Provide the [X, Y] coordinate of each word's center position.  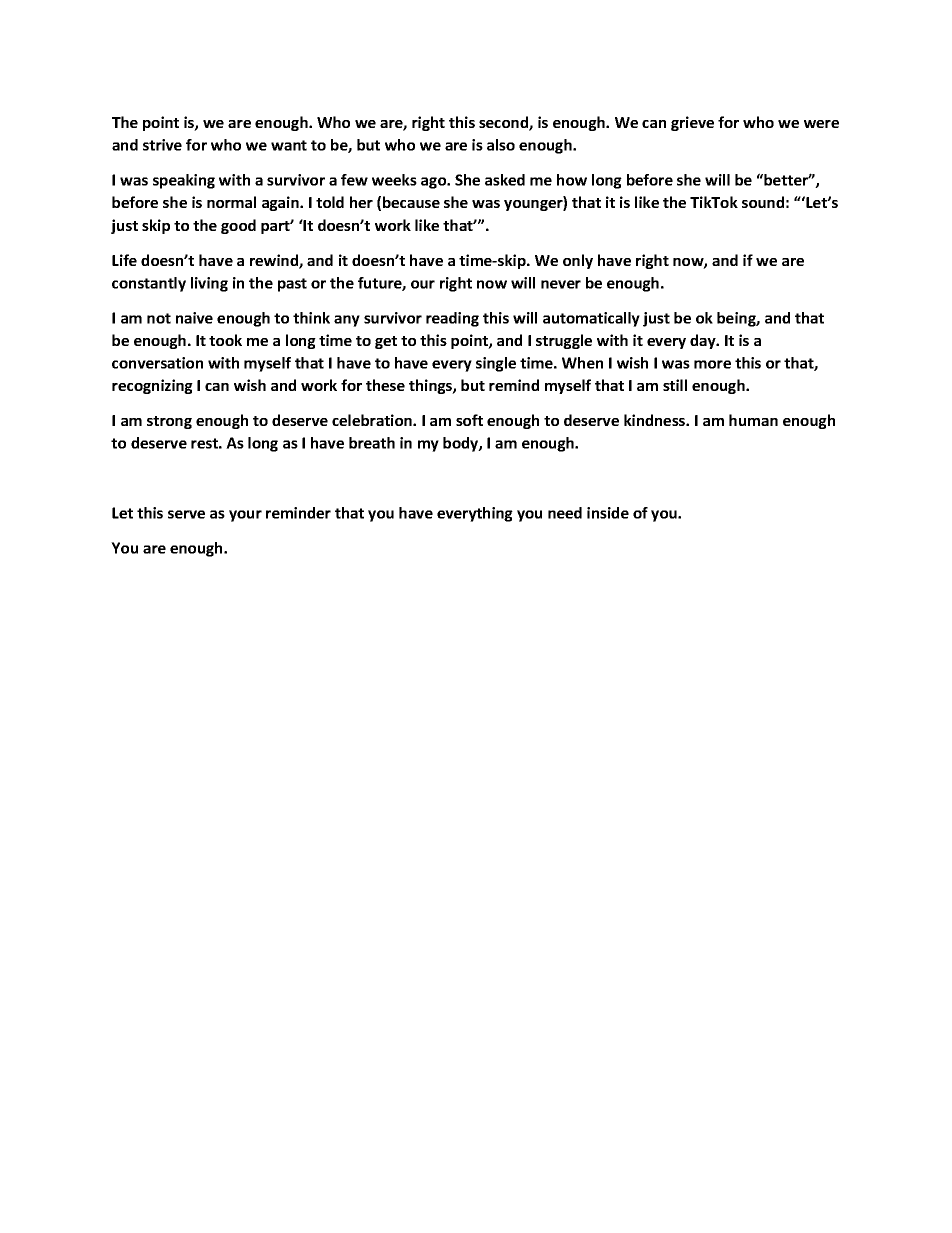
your [245, 516]
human [753, 420]
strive [162, 145]
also [501, 145]
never [561, 284]
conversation [157, 363]
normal [231, 202]
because [411, 202]
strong [169, 422]
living [209, 284]
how [572, 180]
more [712, 364]
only [578, 261]
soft [469, 420]
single [496, 364]
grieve [692, 123]
